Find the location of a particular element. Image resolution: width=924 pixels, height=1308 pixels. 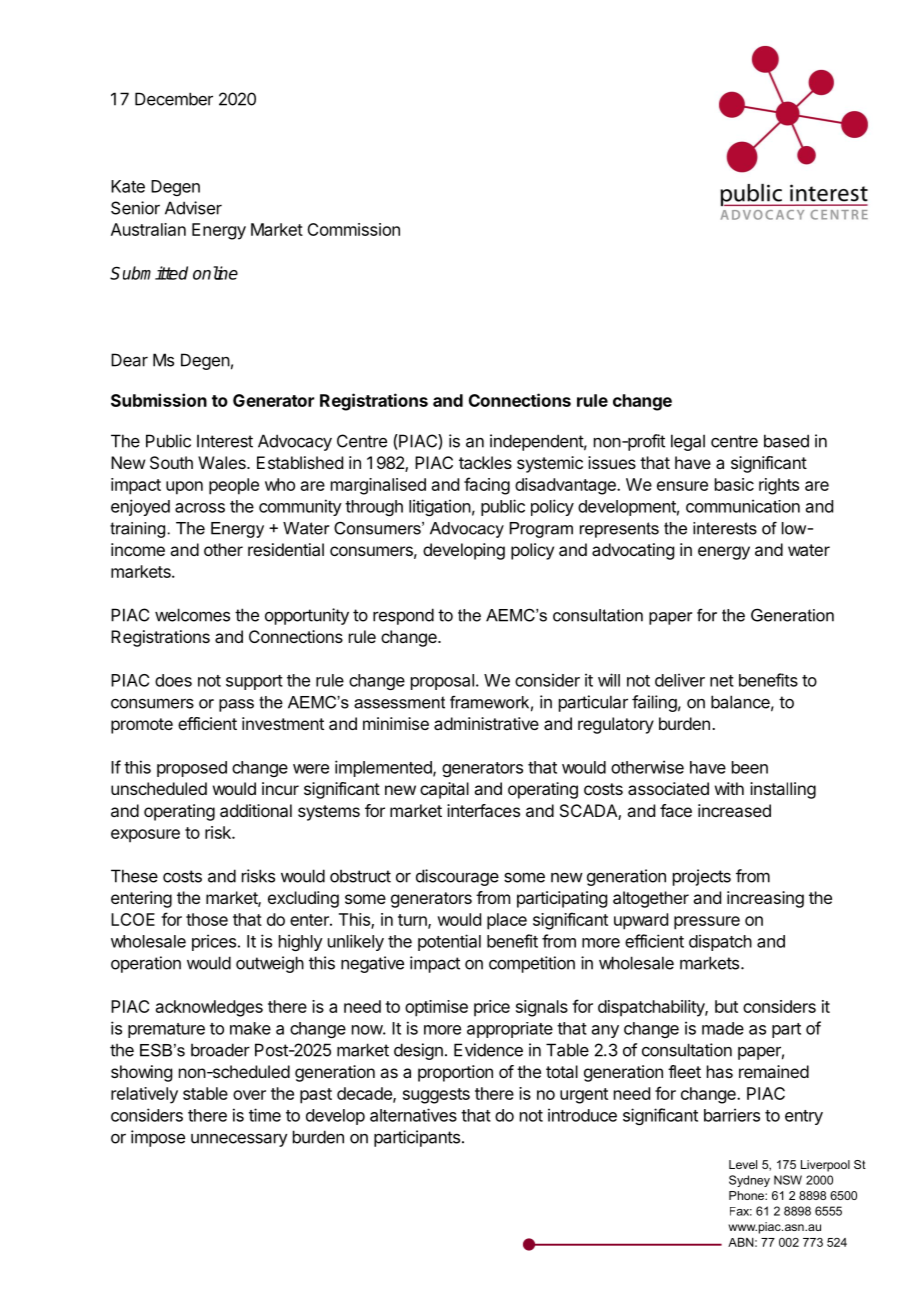

alternatives is located at coordinates (413, 1115).
